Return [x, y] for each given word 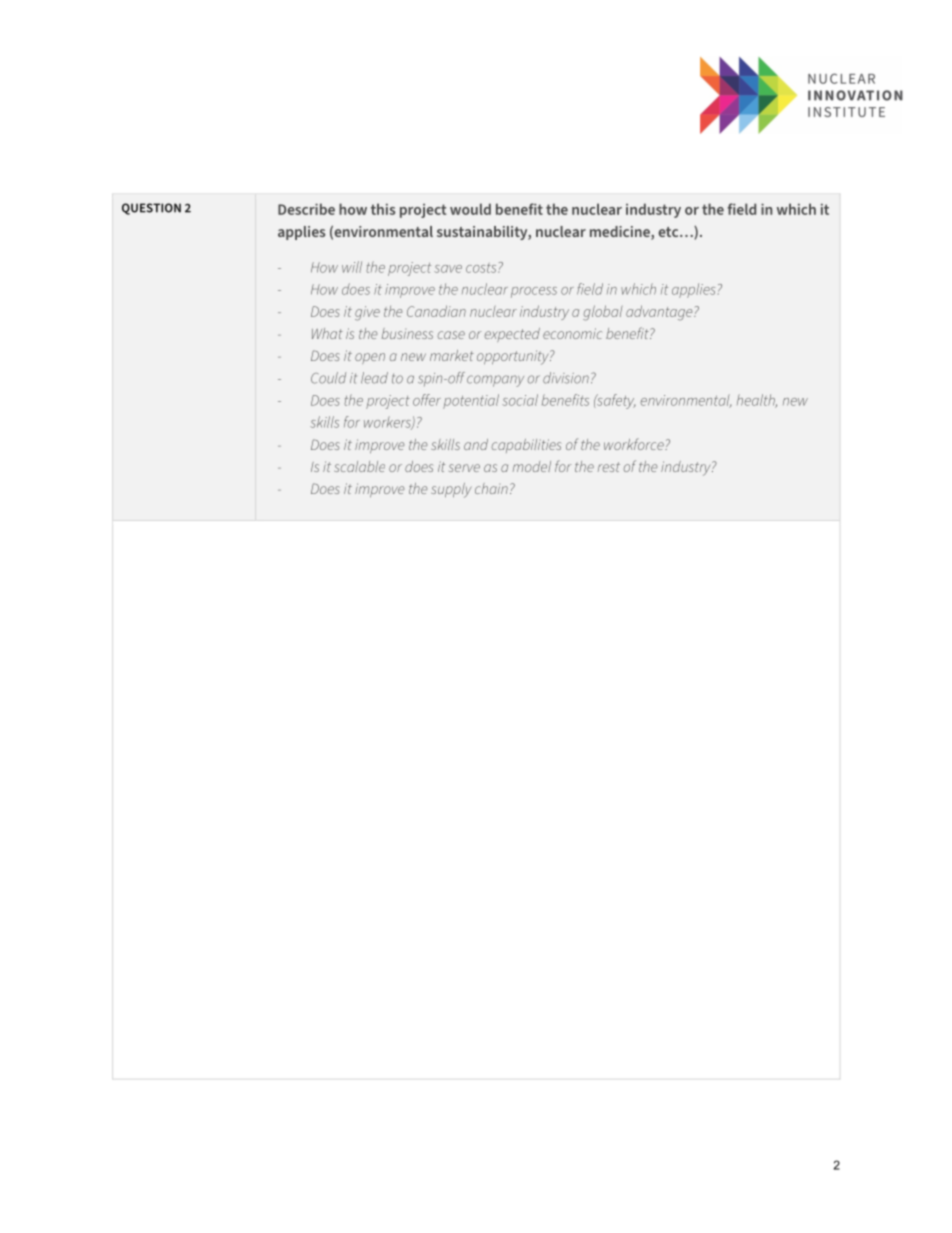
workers [388, 423]
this [383, 209]
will [352, 267]
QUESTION [151, 209]
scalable [359, 466]
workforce [635, 444]
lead [374, 378]
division [566, 378]
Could [328, 378]
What [327, 333]
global [603, 313]
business [407, 333]
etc [669, 232]
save [448, 269]
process [534, 292]
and [476, 444]
